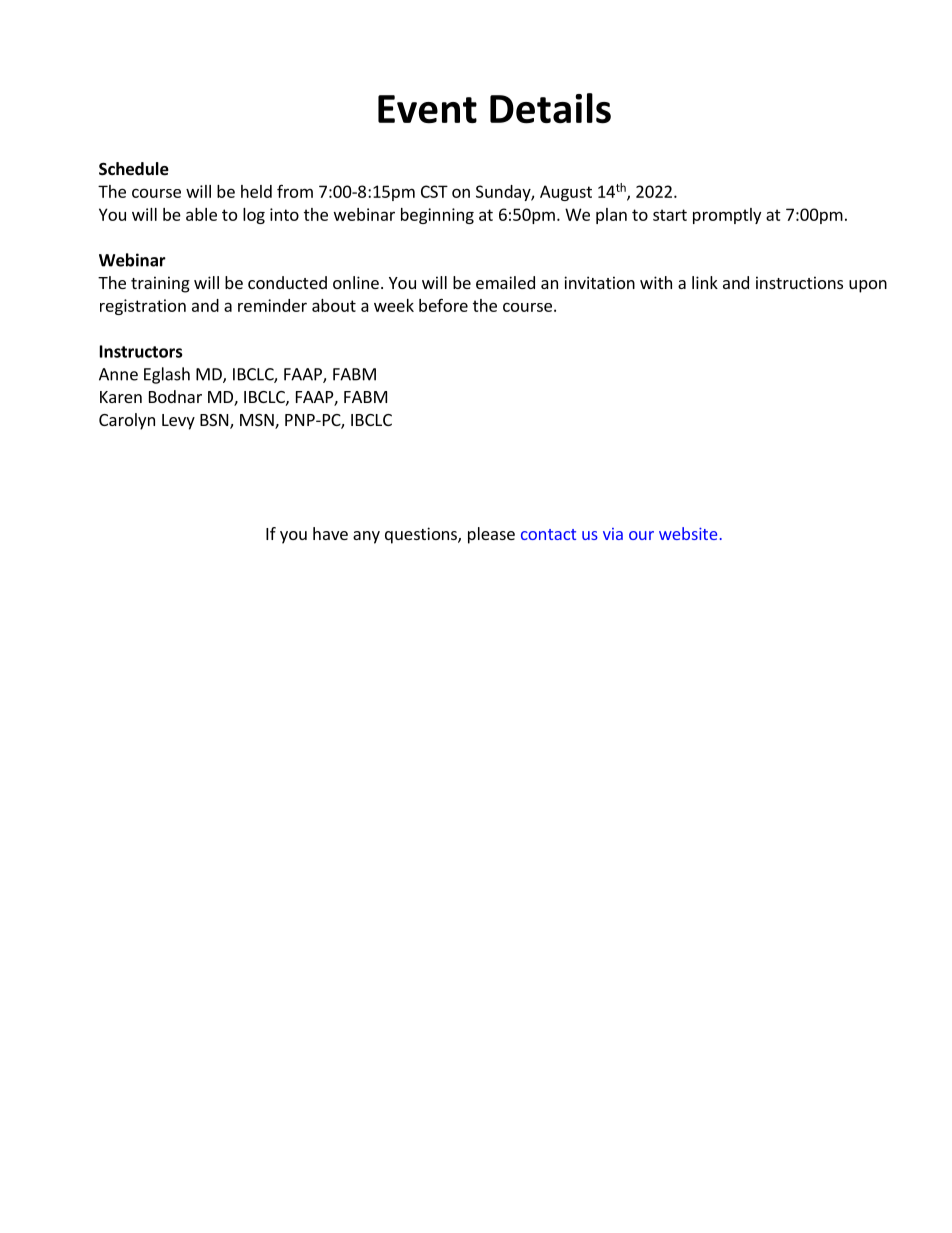 This screenshot has height=1233, width=952. What do you see at coordinates (799, 282) in the screenshot?
I see `instructions` at bounding box center [799, 282].
